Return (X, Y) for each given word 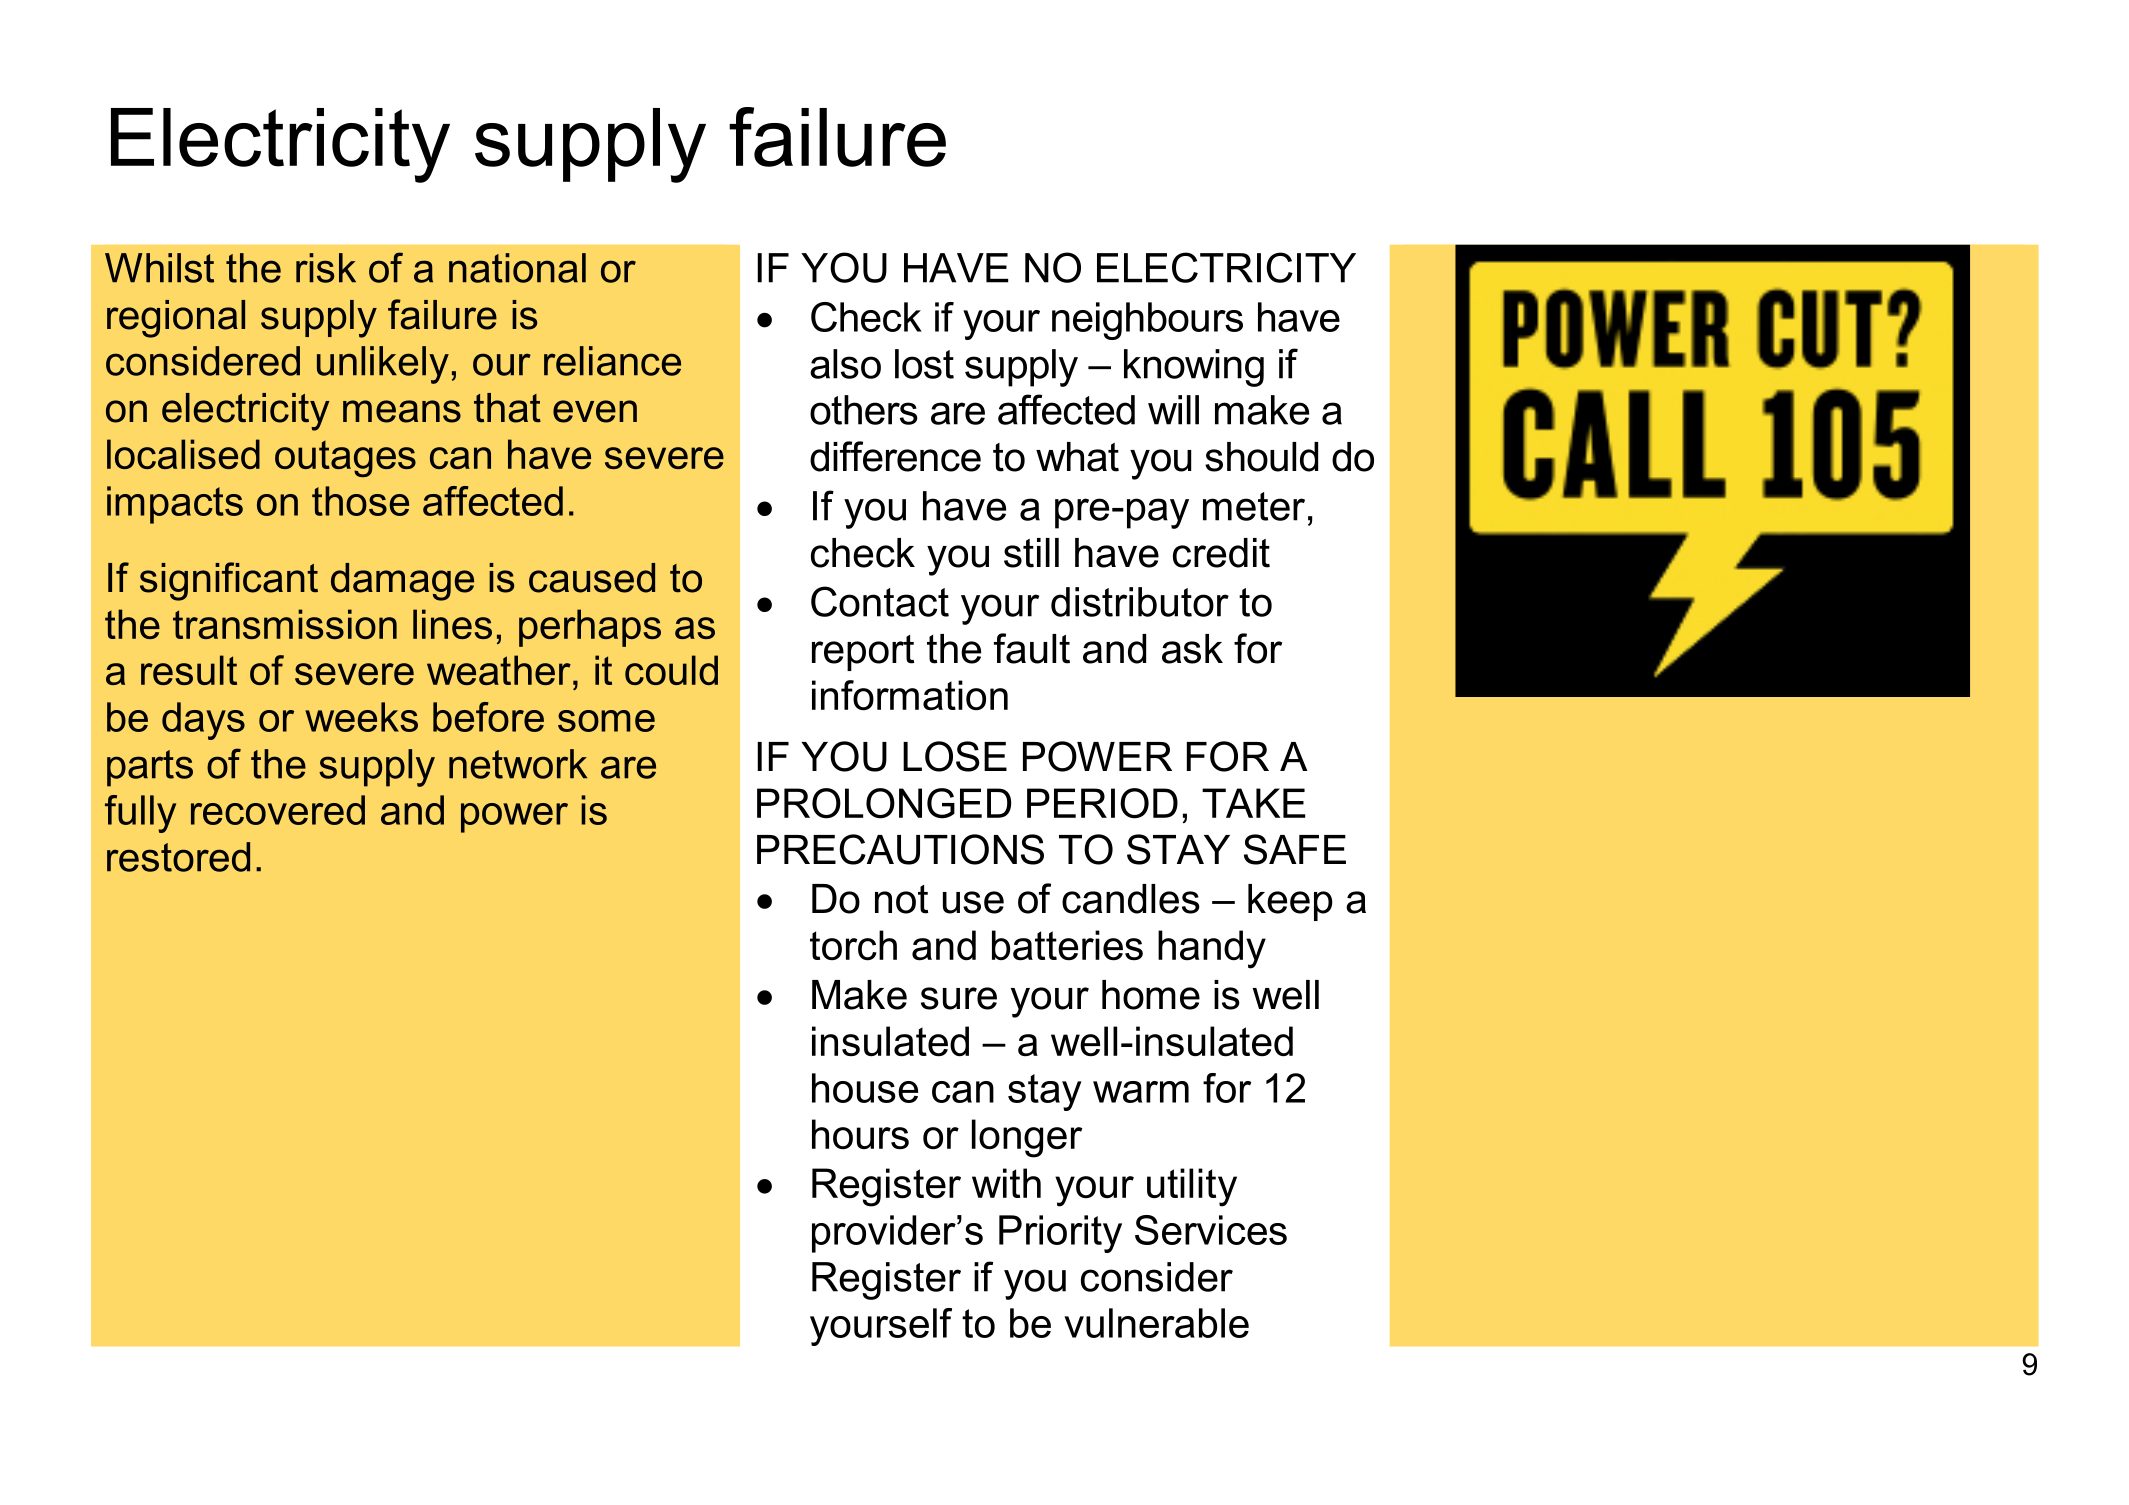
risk (326, 268)
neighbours (1147, 321)
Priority (1060, 1234)
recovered (278, 810)
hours (860, 1134)
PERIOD (1102, 803)
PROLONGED (884, 803)
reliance (612, 361)
